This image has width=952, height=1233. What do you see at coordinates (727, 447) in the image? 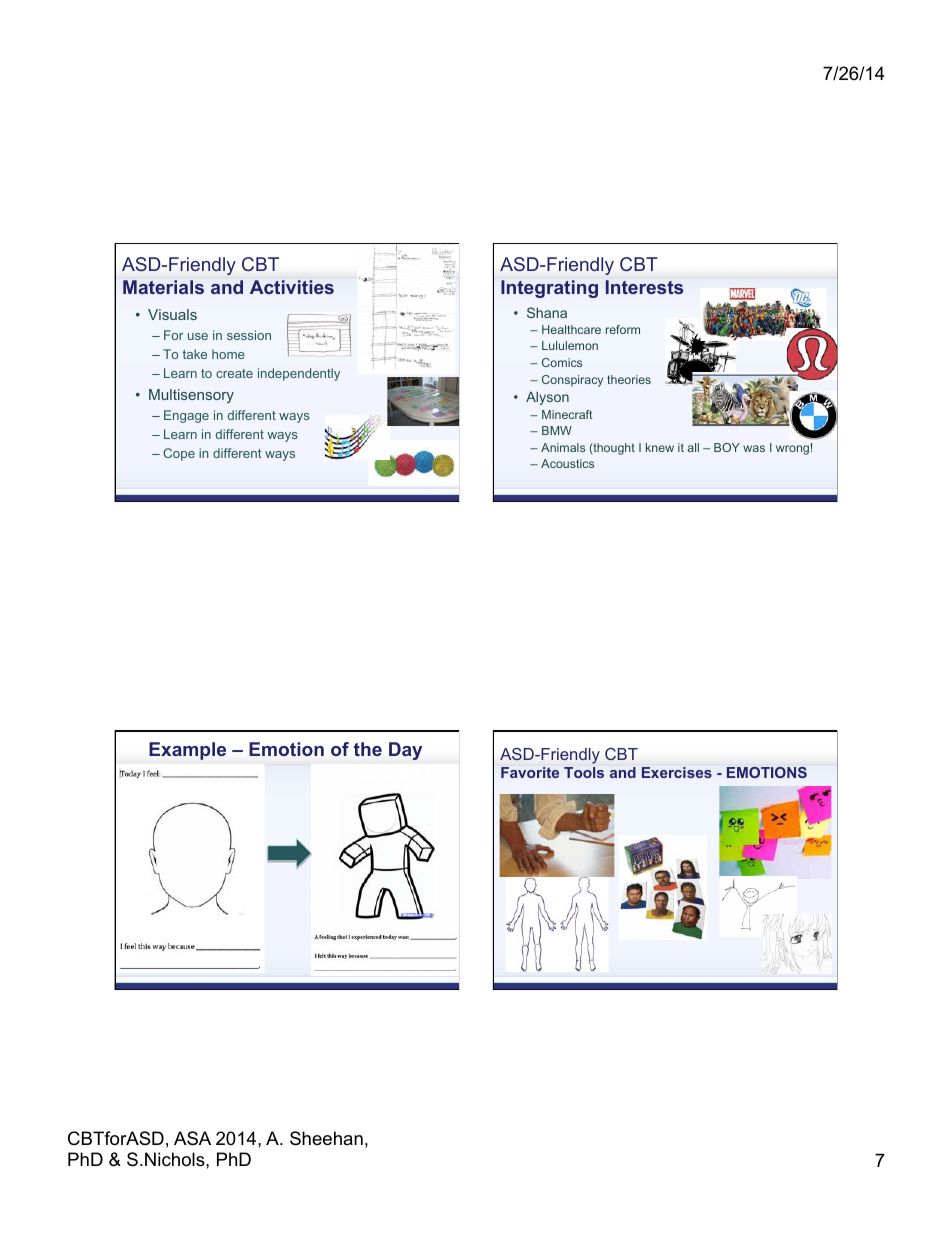
I see `BOY` at bounding box center [727, 447].
